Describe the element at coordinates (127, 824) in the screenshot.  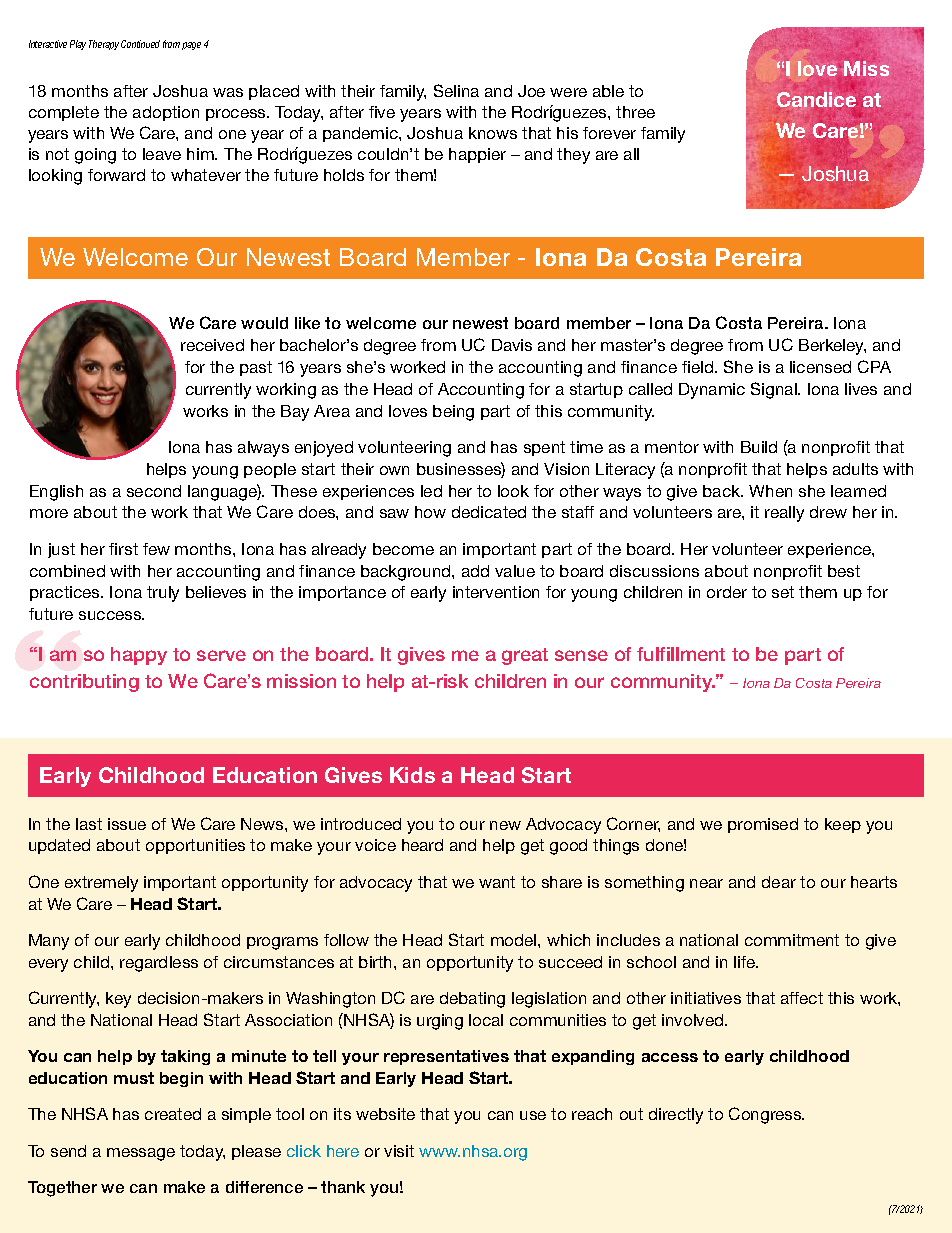
I see `issue` at that location.
